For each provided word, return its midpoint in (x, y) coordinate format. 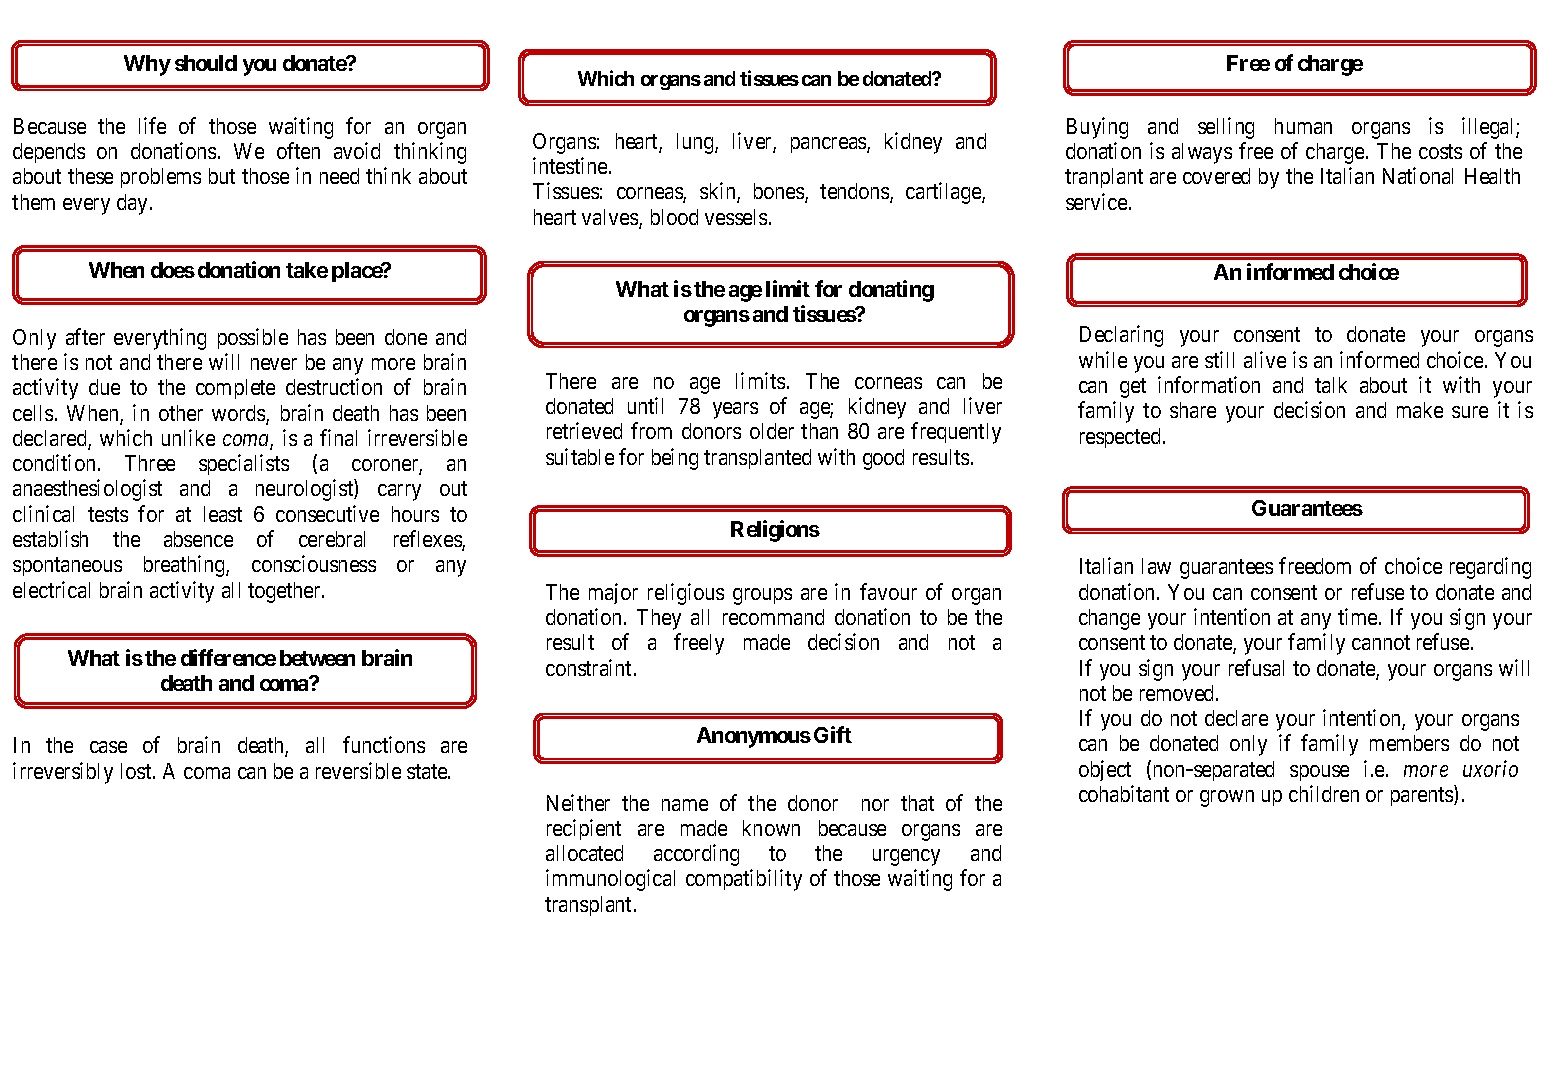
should (206, 63)
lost (137, 771)
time (1357, 616)
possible (253, 338)
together (285, 592)
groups (762, 596)
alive (1265, 359)
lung (696, 143)
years (735, 410)
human (1303, 126)
